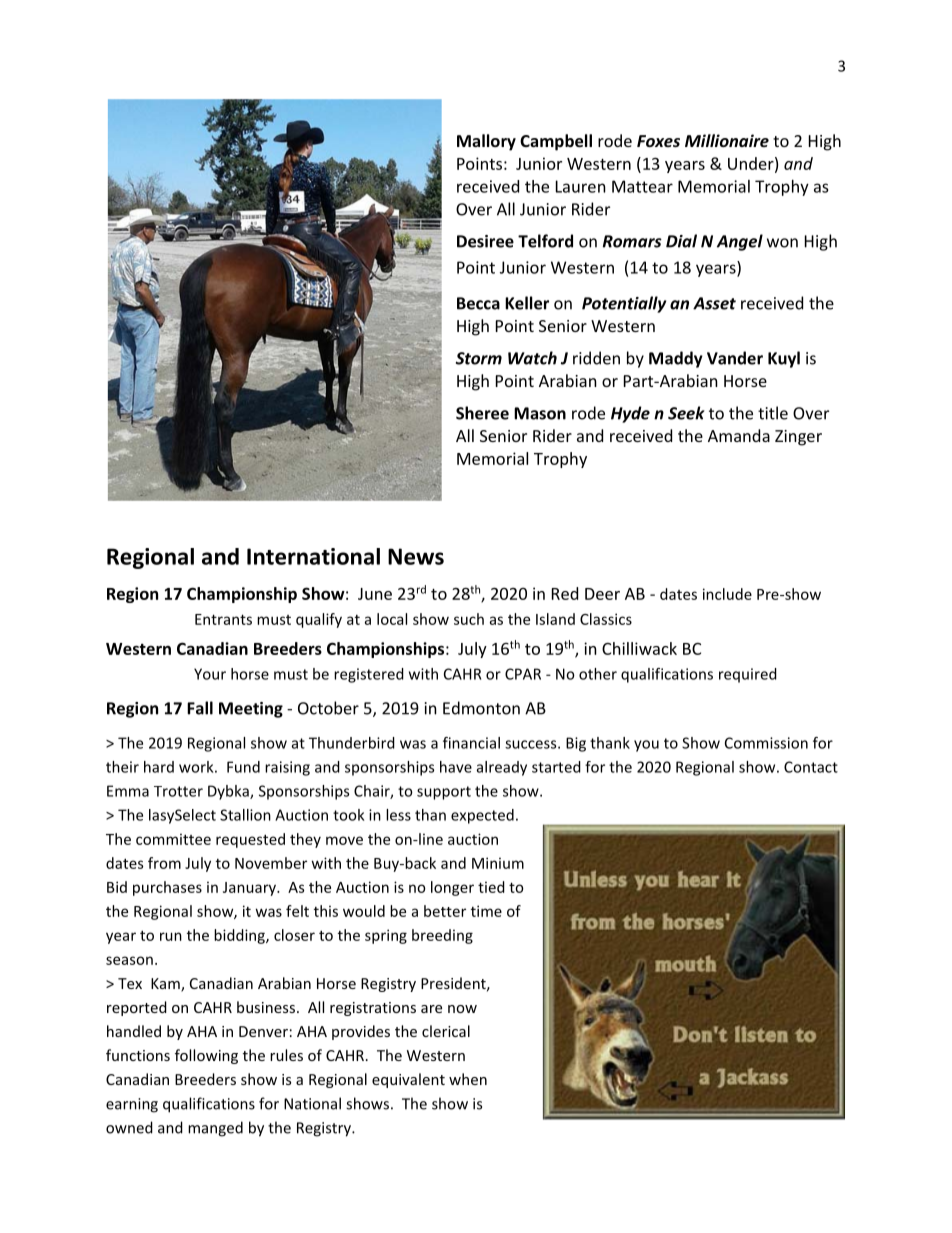  Describe the element at coordinates (739, 435) in the screenshot. I see `Amanda` at that location.
